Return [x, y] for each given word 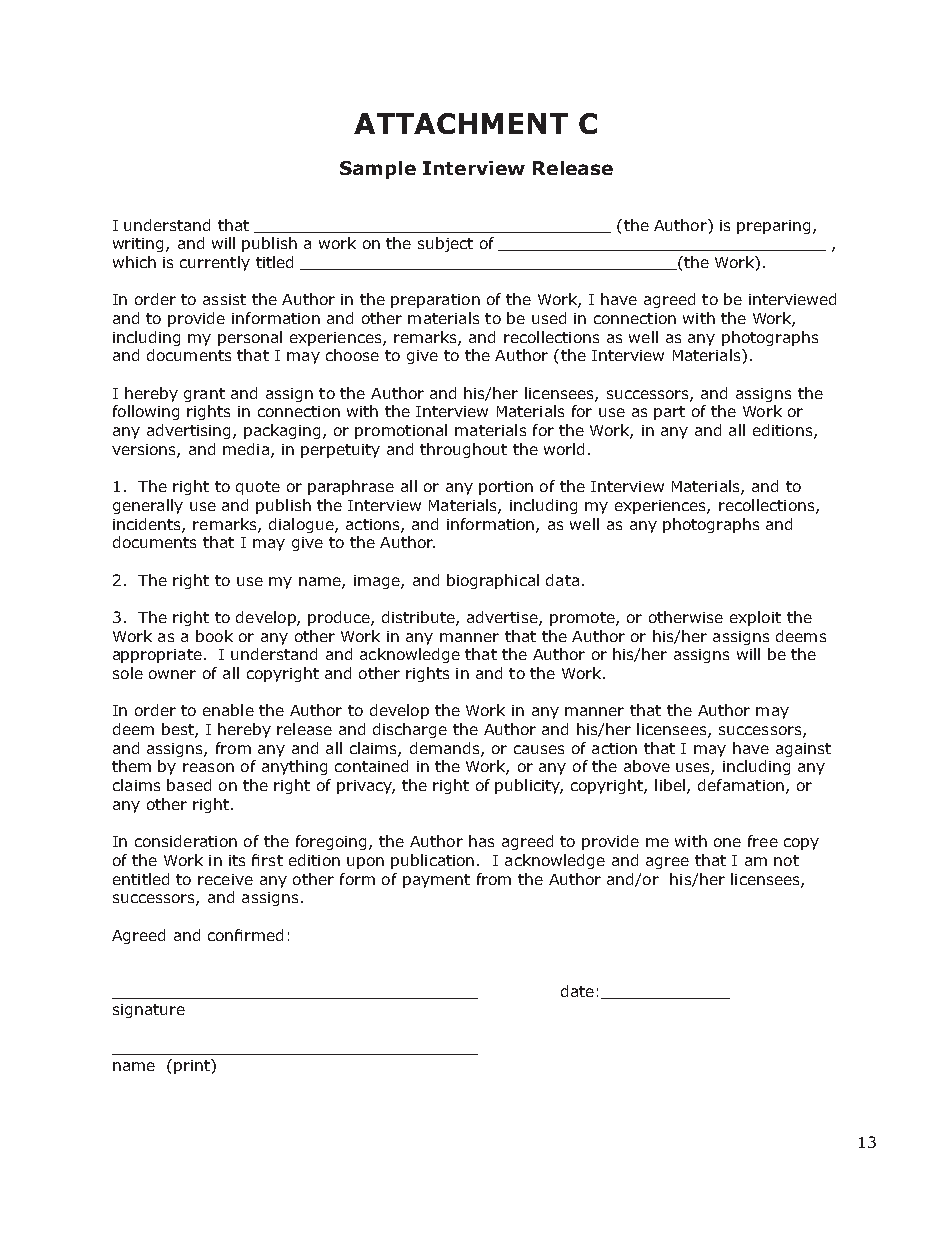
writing [140, 245]
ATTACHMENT [461, 123]
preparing [773, 227]
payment [436, 881]
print [193, 1066]
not [786, 860]
